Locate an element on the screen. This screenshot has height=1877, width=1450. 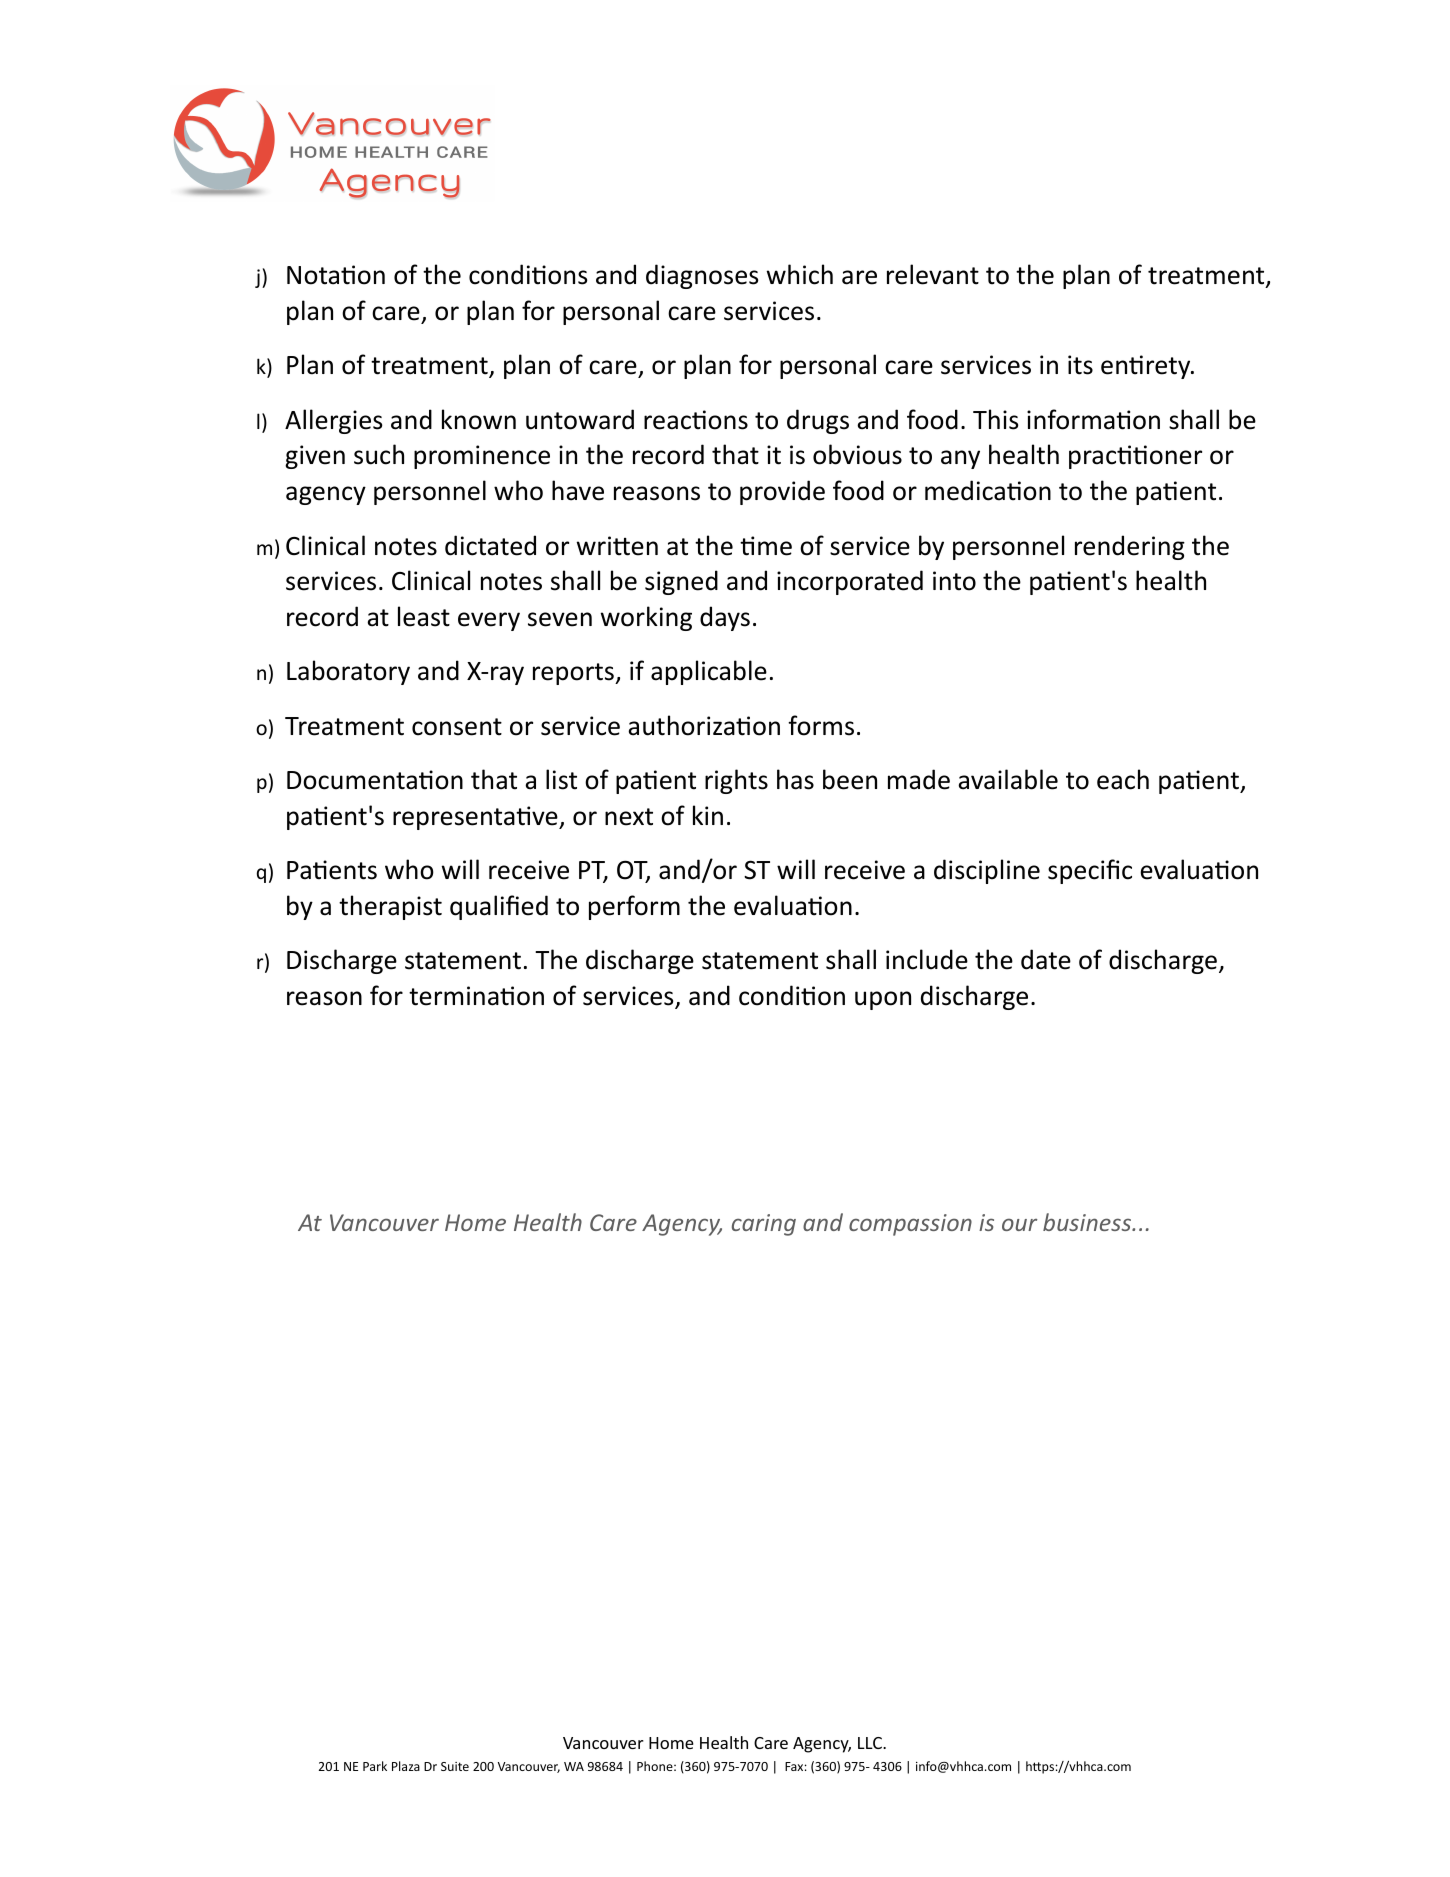
date is located at coordinates (1046, 959).
